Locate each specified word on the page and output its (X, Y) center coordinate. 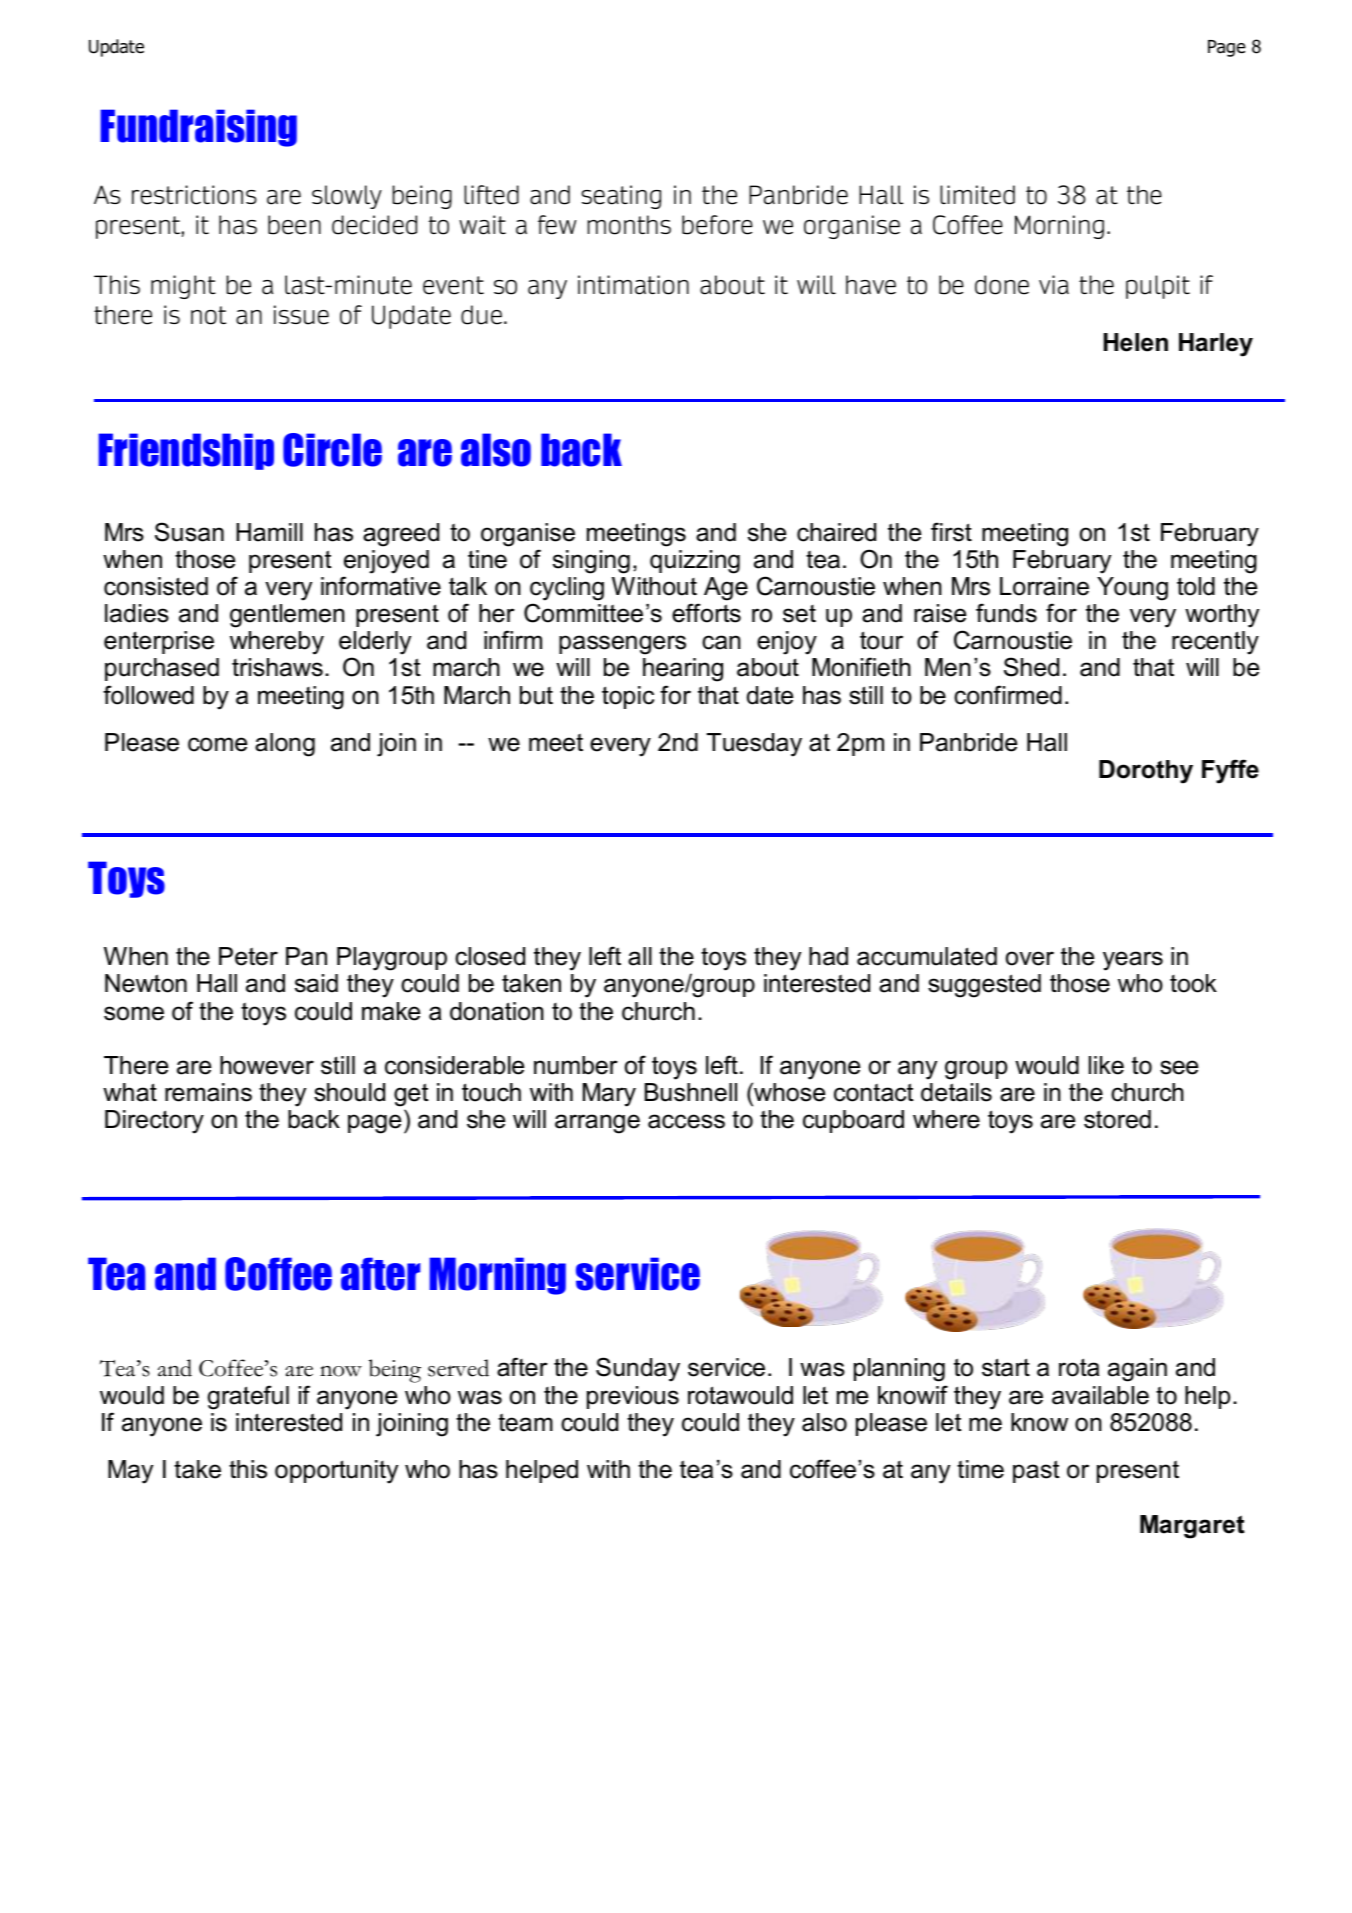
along (285, 745)
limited (977, 195)
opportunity (336, 1472)
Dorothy (1146, 772)
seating (621, 197)
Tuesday (754, 745)
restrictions (194, 195)
